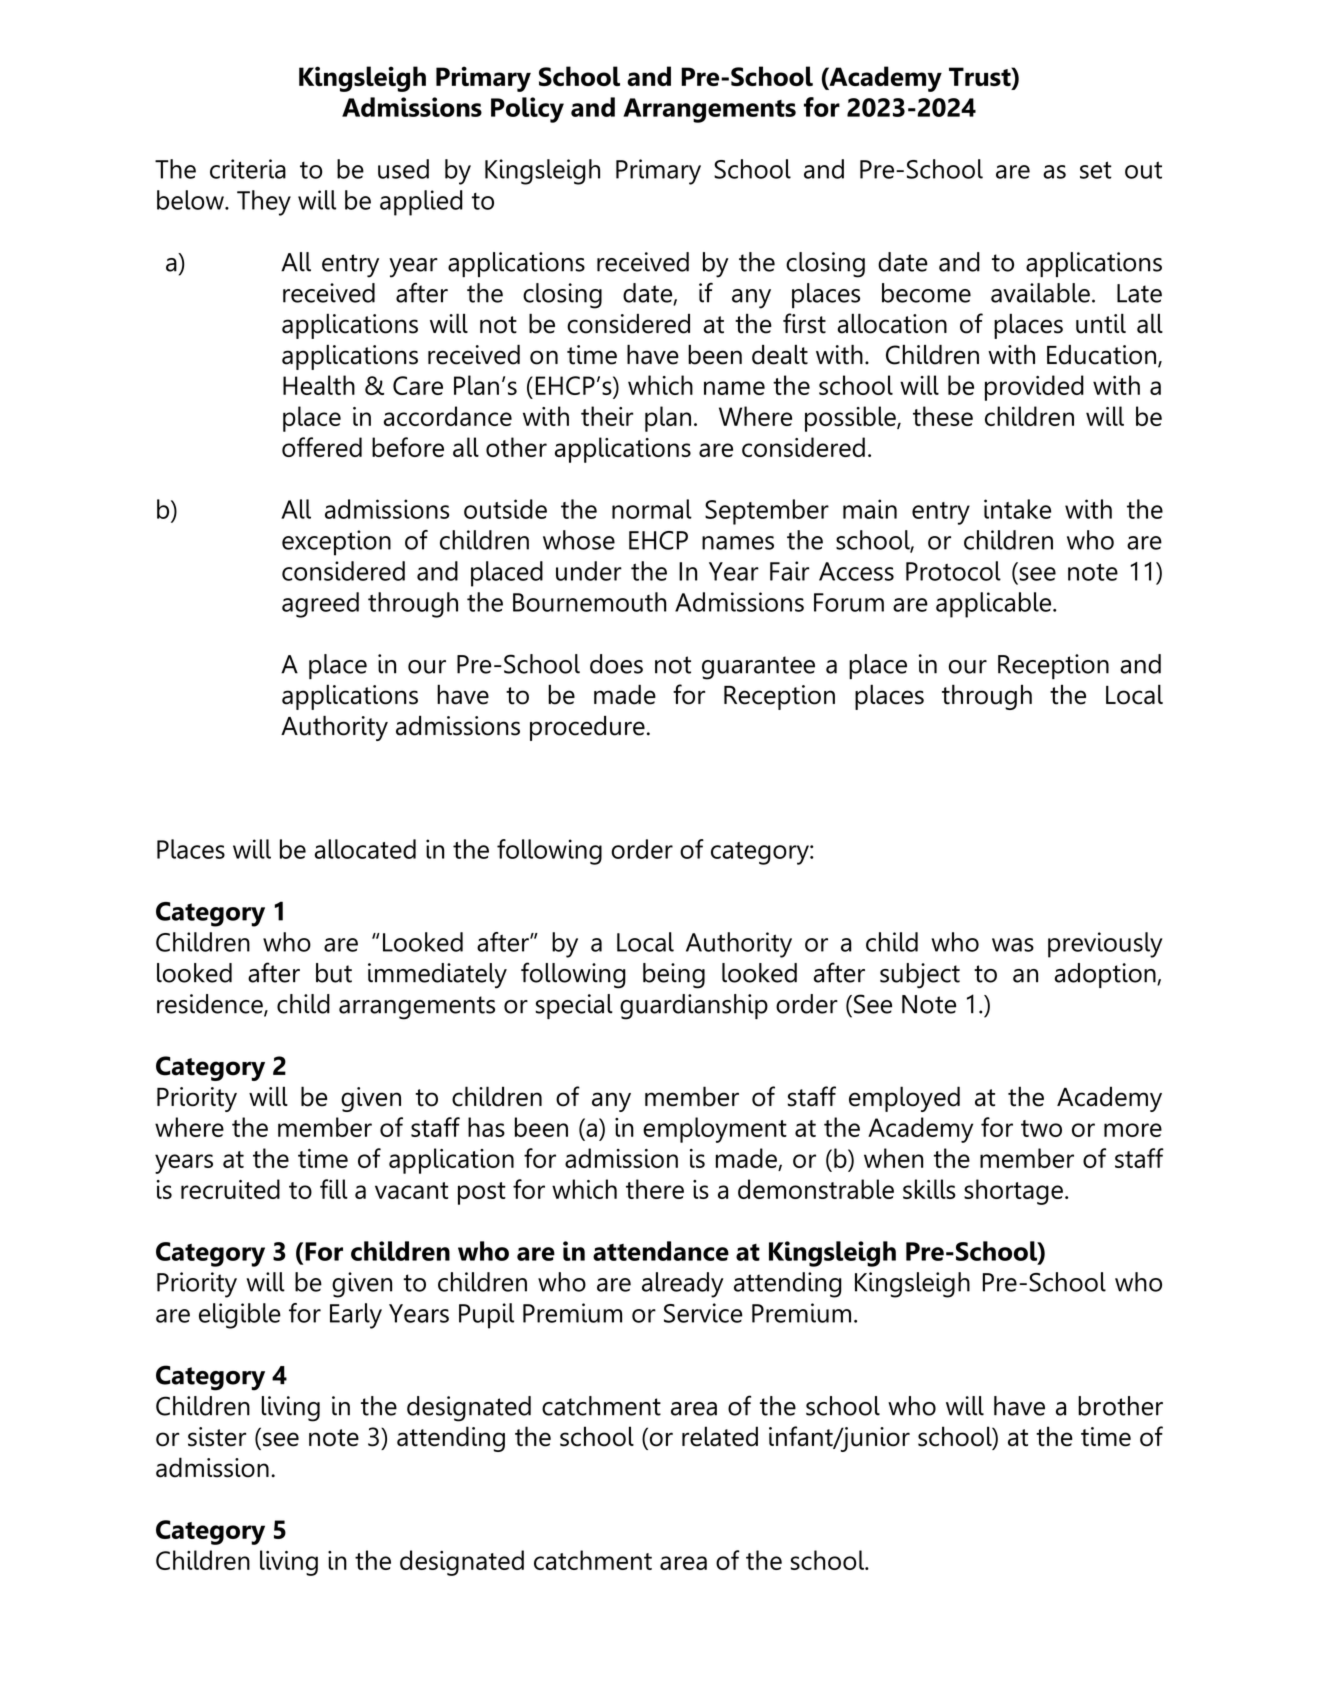 This screenshot has height=1706, width=1318. What do you see at coordinates (334, 1189) in the screenshot?
I see `fill` at bounding box center [334, 1189].
